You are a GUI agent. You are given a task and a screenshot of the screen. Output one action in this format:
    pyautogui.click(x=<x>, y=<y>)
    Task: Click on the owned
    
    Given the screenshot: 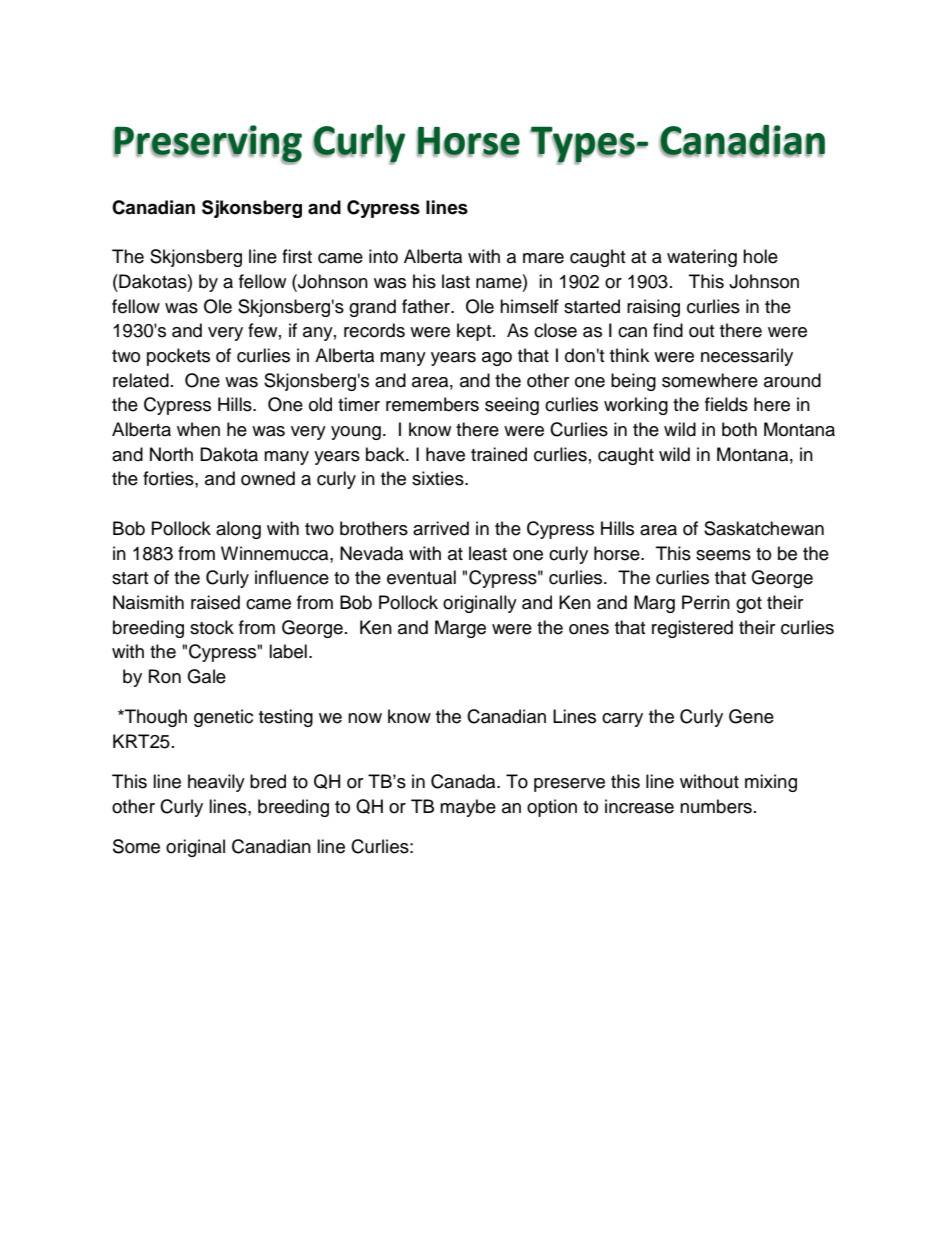 What is the action you would take?
    pyautogui.click(x=268, y=478)
